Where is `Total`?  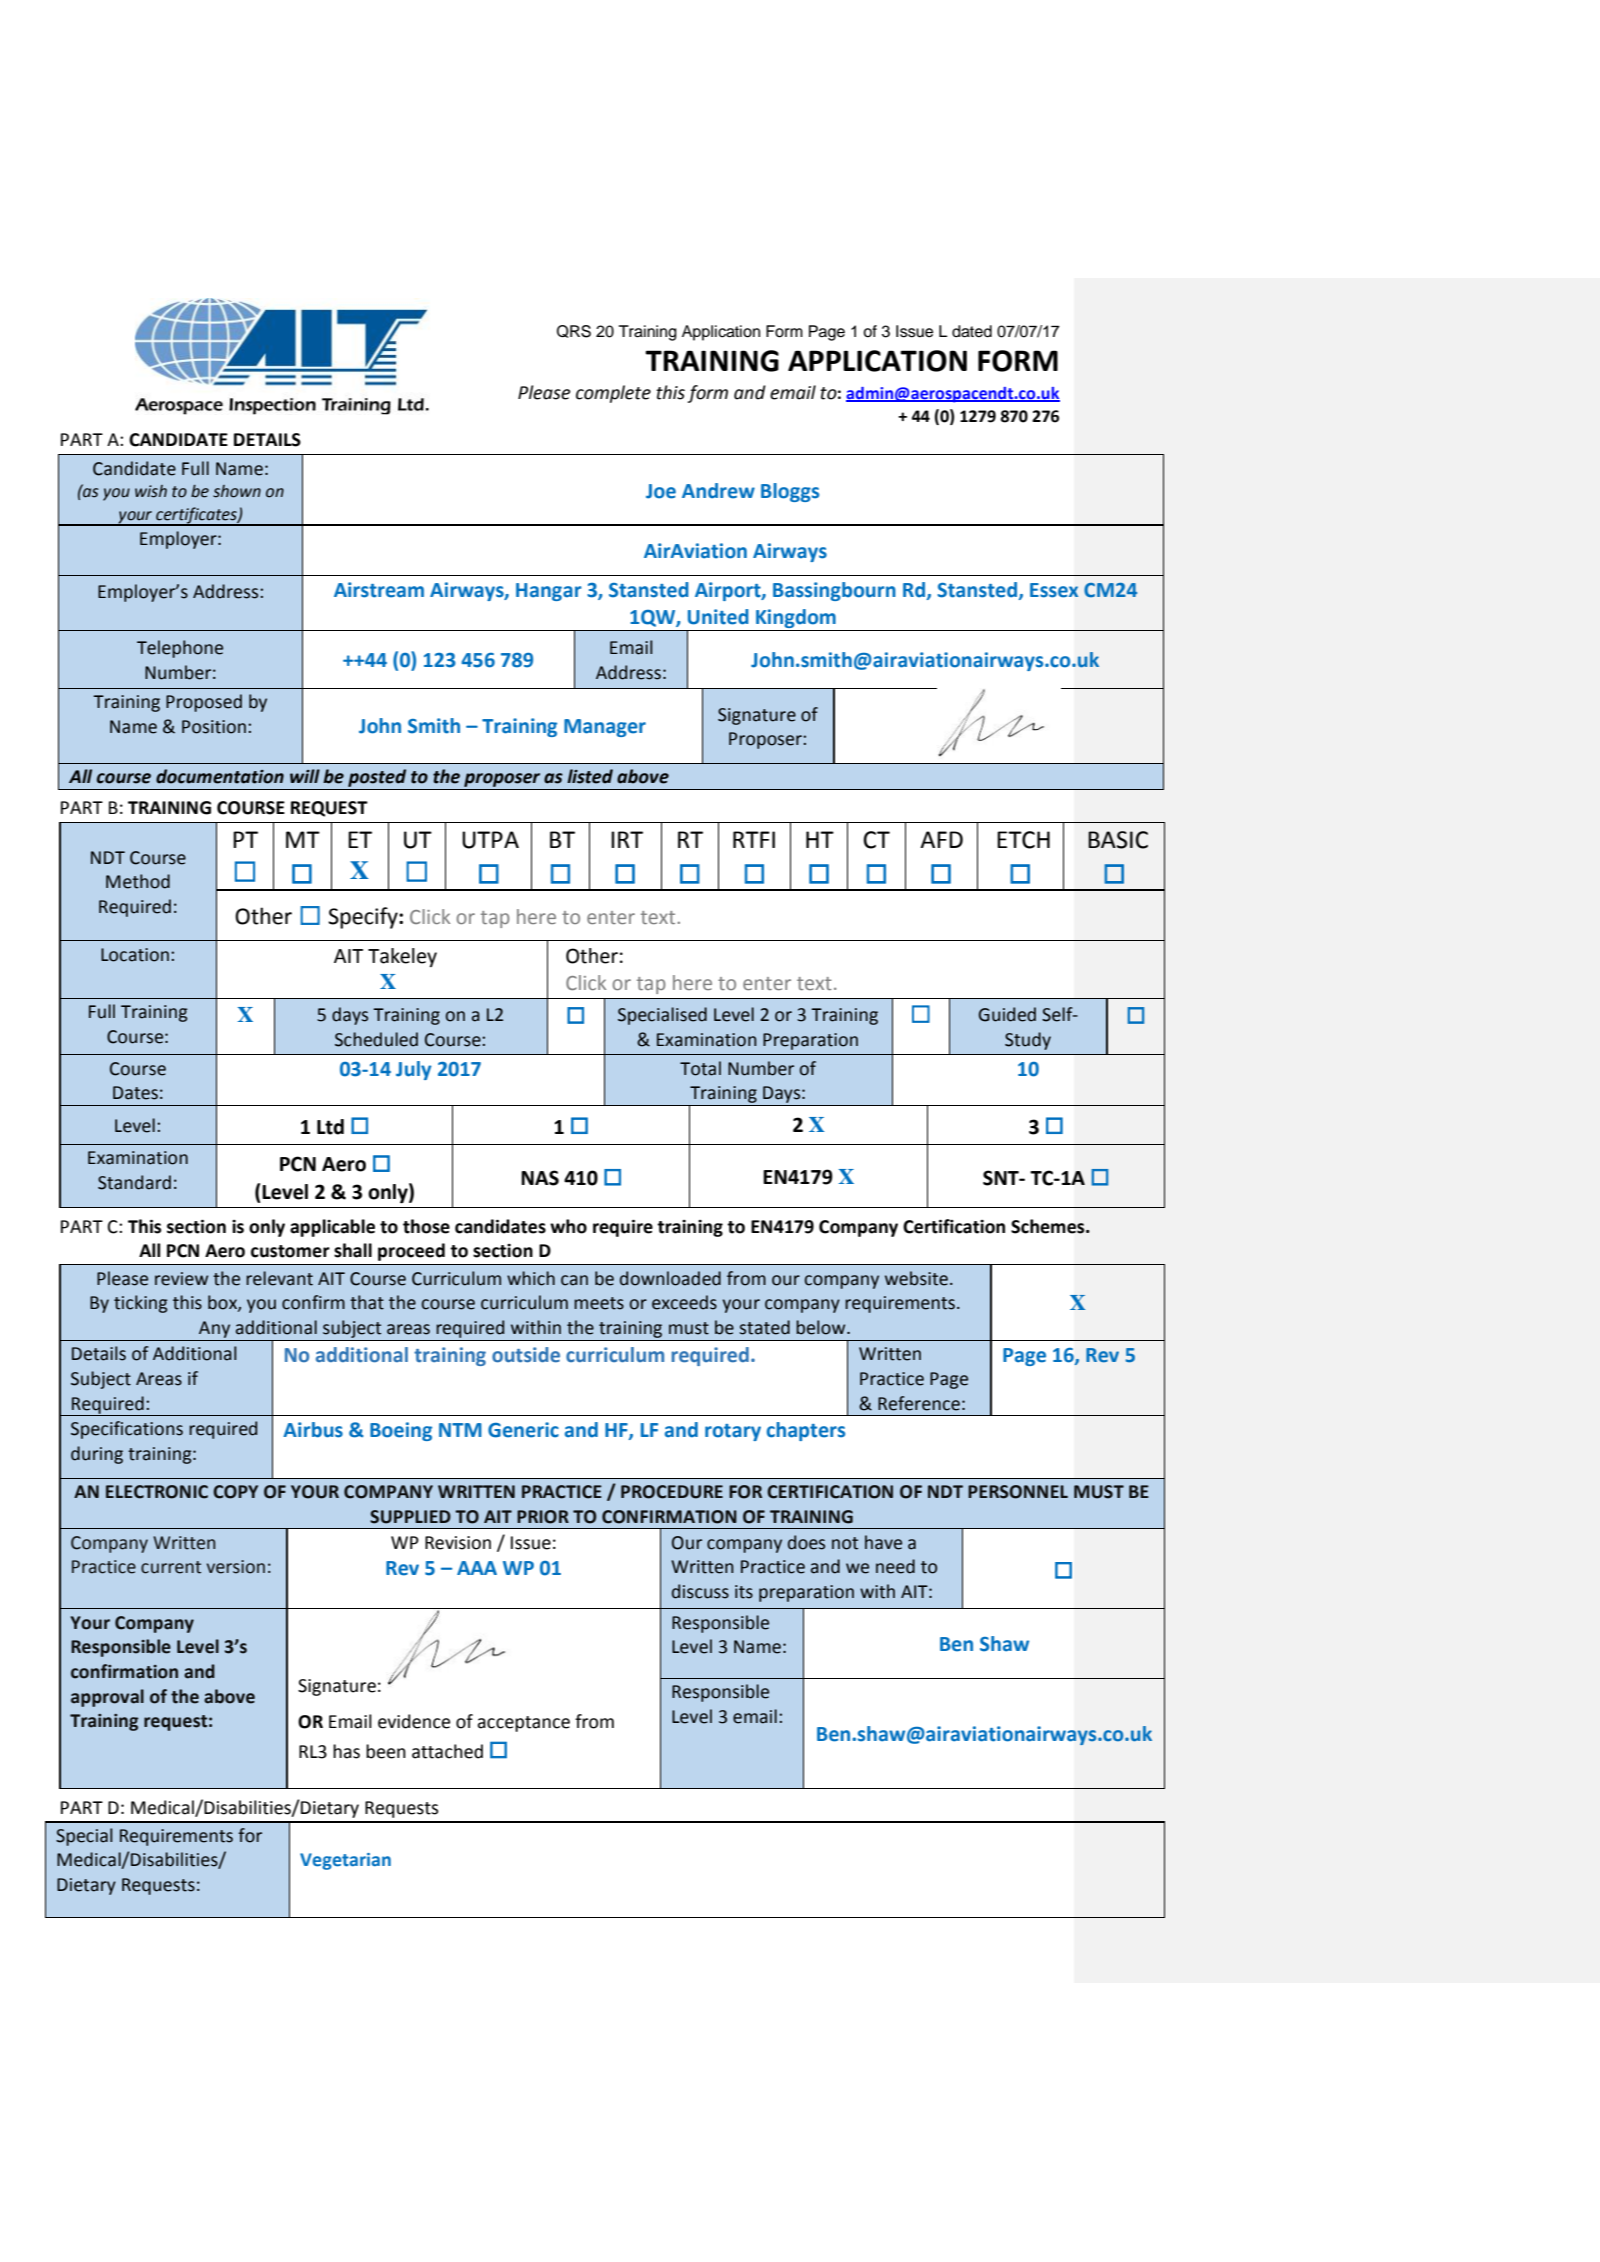
Total is located at coordinates (700, 1068).
